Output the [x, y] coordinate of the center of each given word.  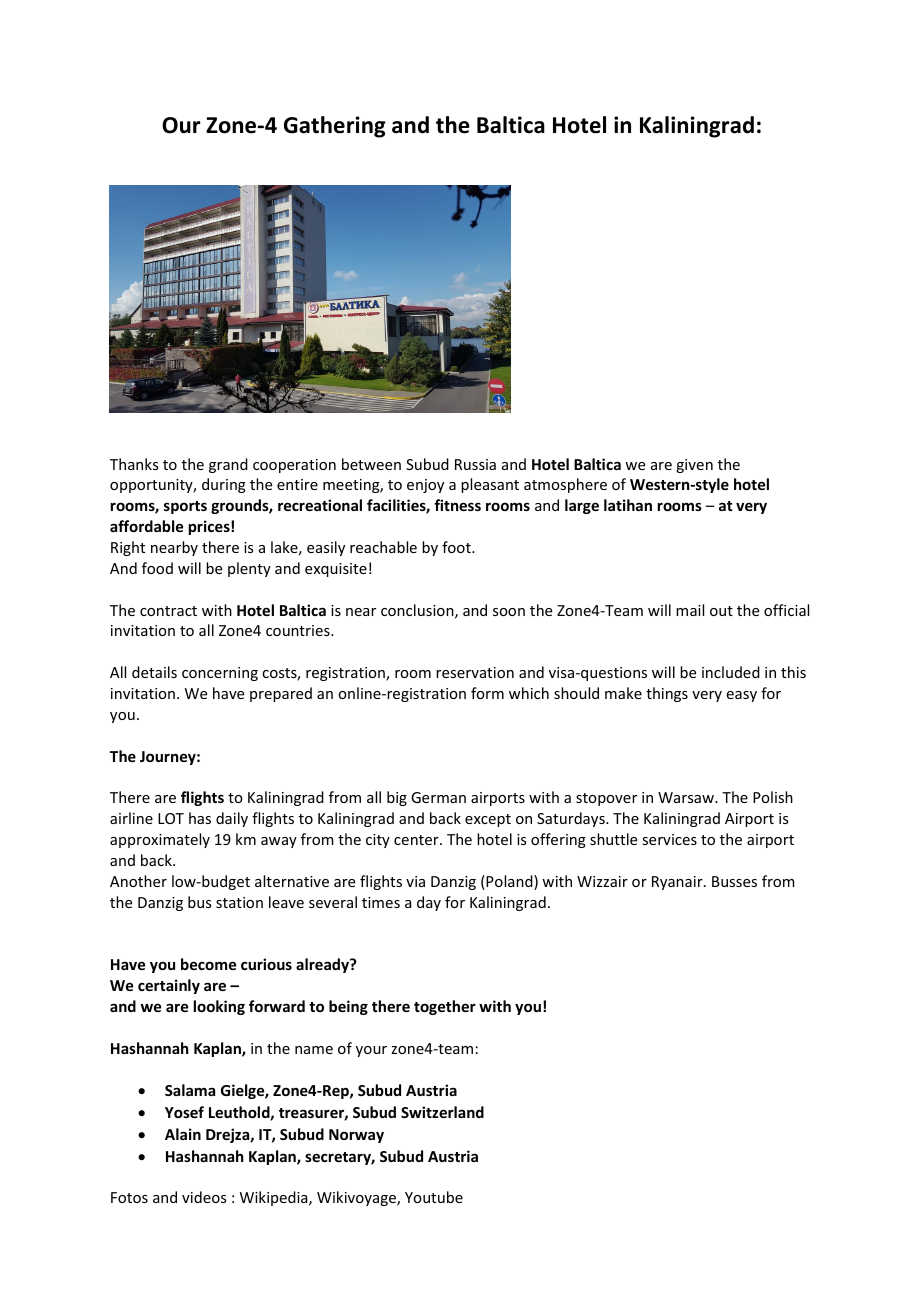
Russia [475, 464]
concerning [220, 674]
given [694, 466]
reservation [475, 672]
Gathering [335, 127]
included [731, 672]
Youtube [434, 1197]
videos [204, 1197]
